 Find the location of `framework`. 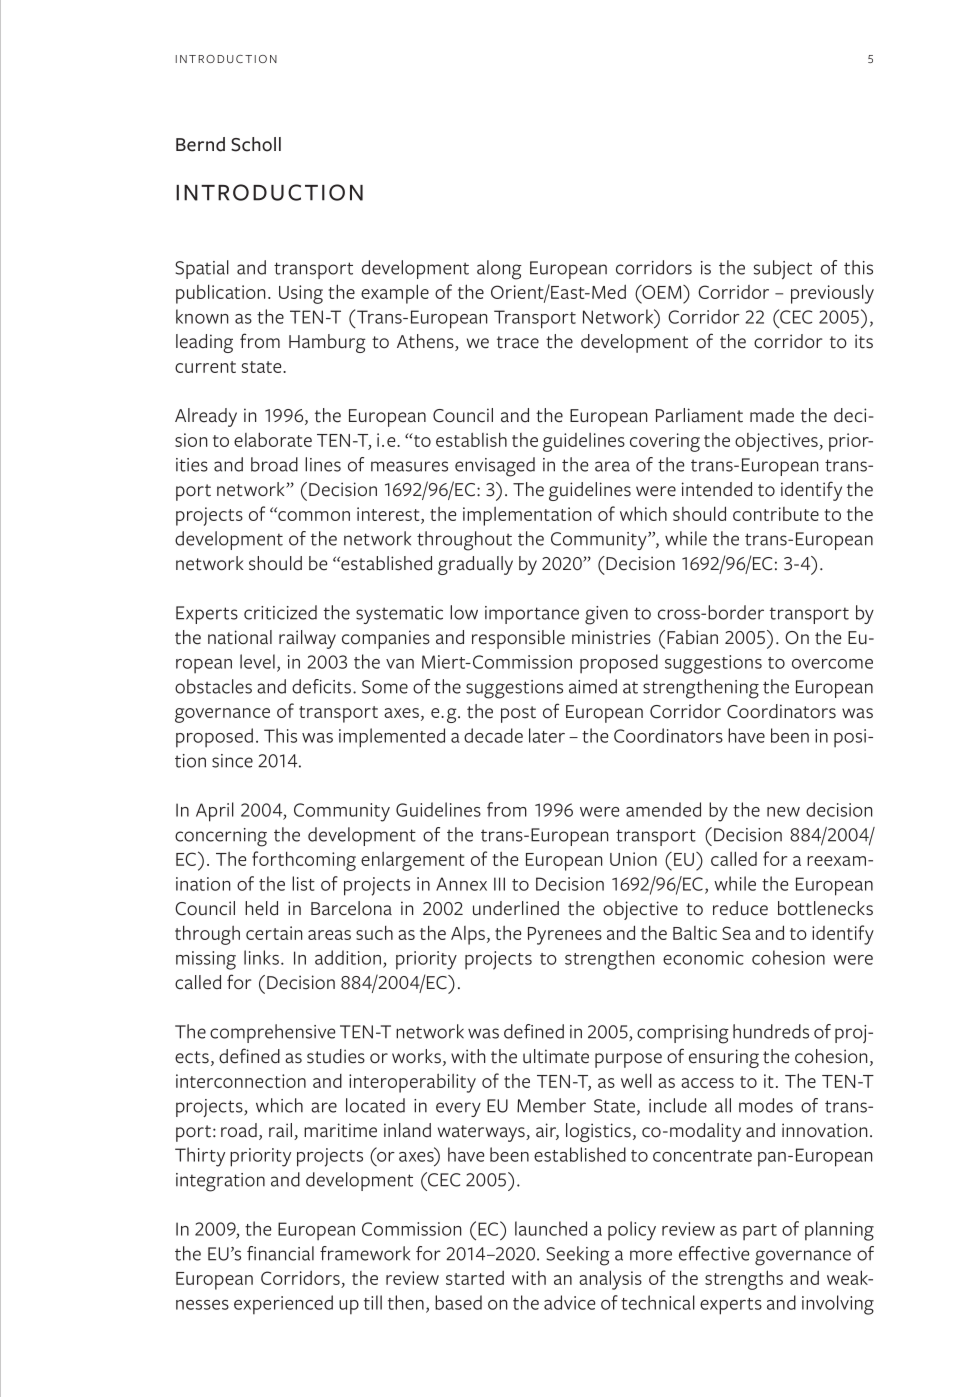

framework is located at coordinates (365, 1253).
